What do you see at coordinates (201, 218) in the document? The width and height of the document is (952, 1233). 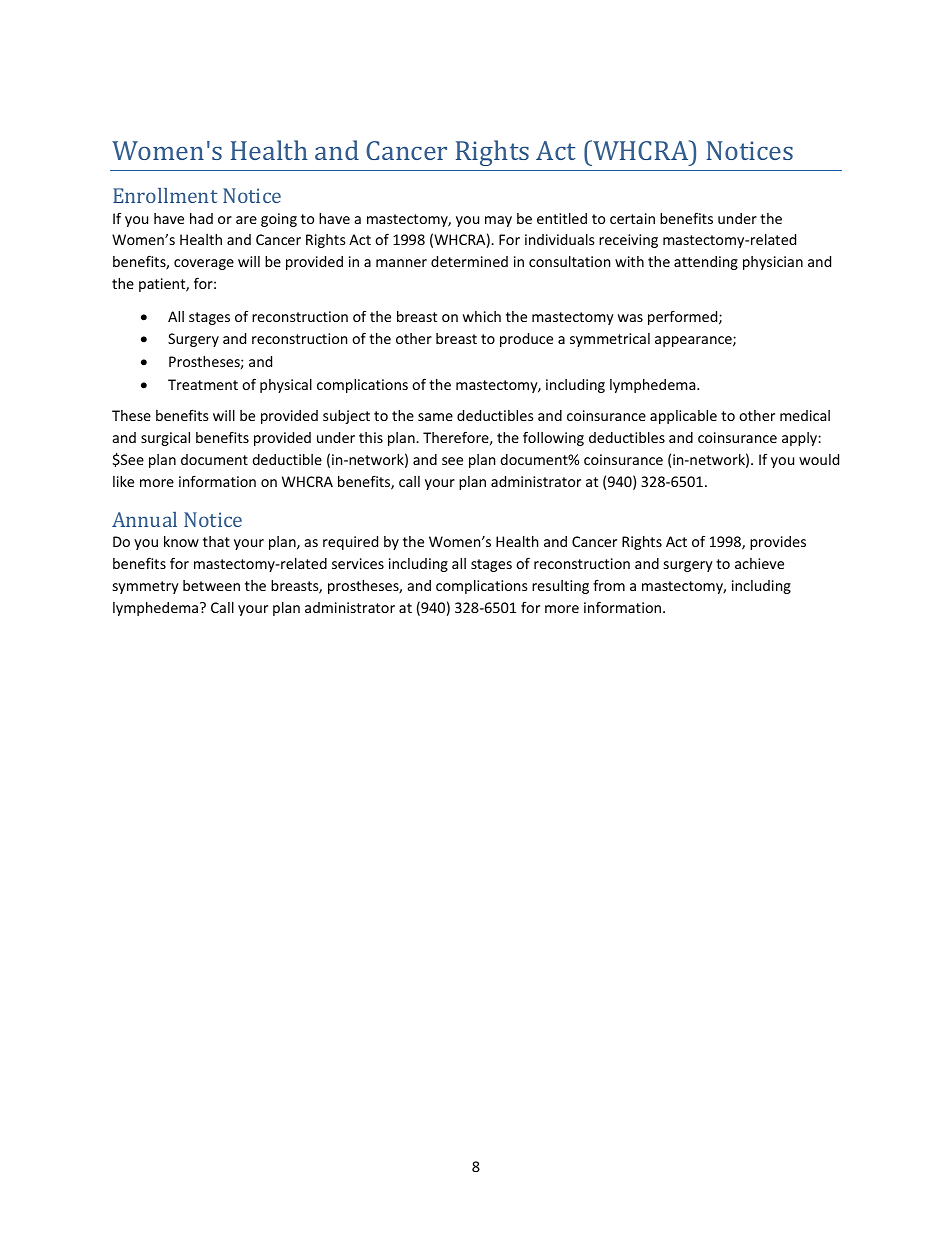 I see `had` at bounding box center [201, 218].
